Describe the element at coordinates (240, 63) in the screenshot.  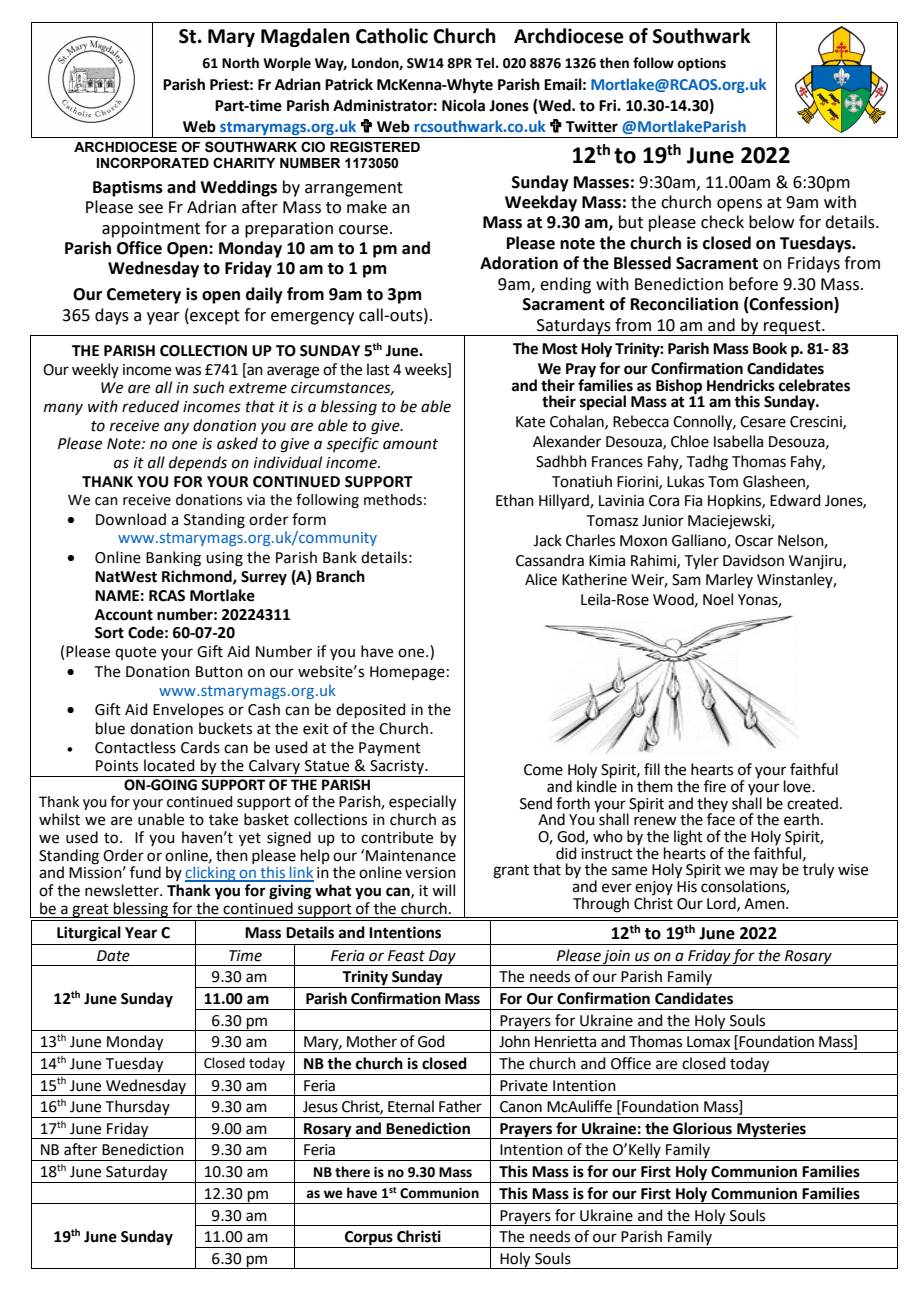
I see `North` at that location.
